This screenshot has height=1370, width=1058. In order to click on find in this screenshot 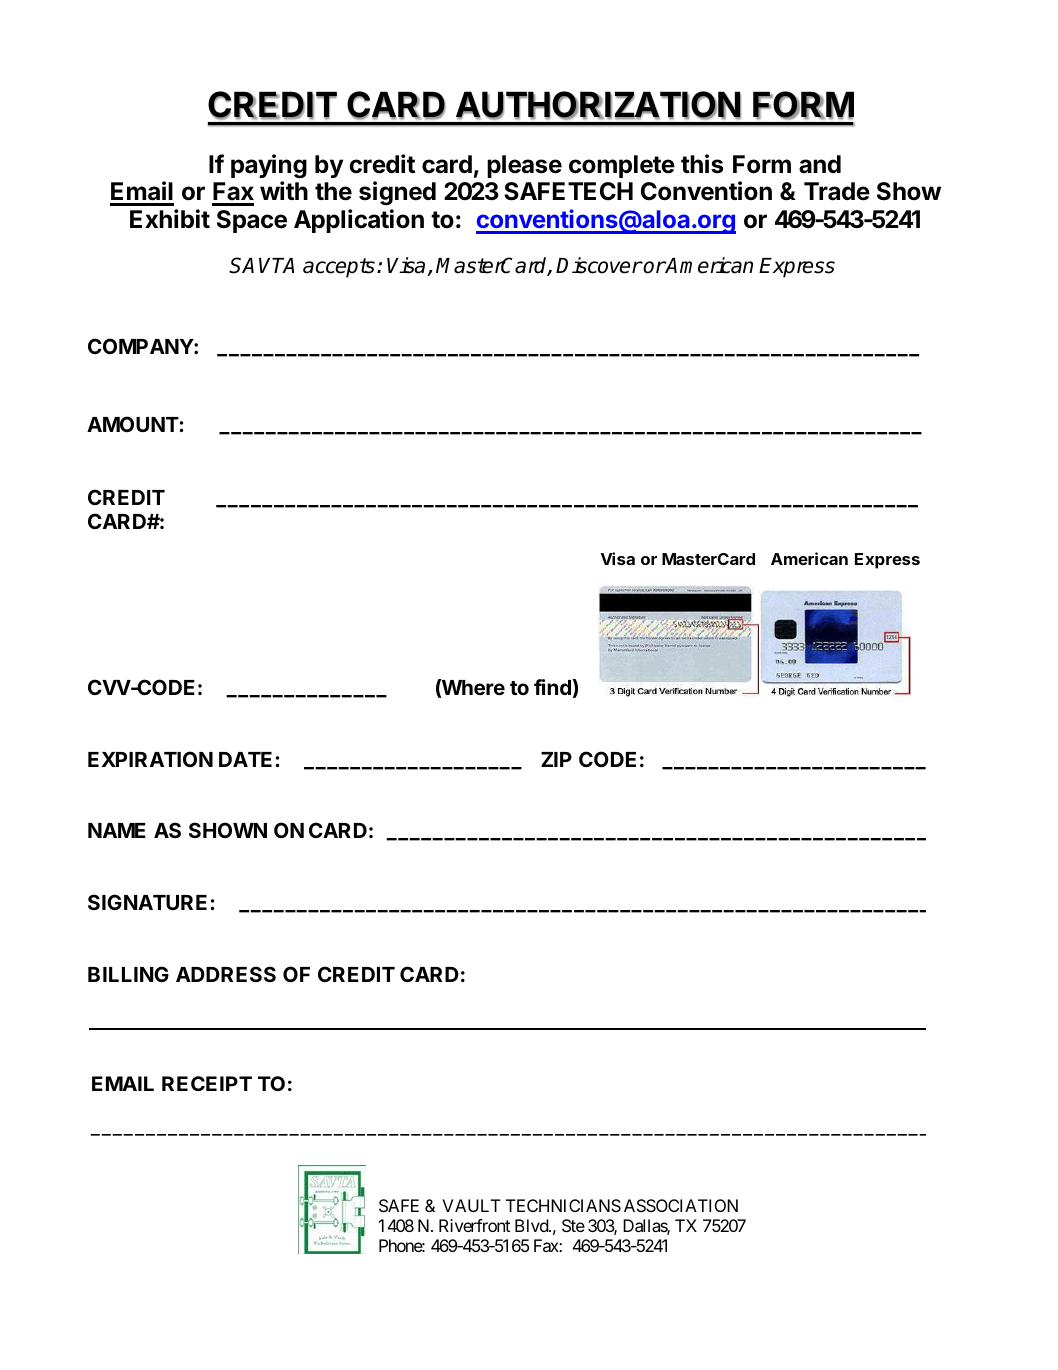, I will do `click(552, 687)`.
